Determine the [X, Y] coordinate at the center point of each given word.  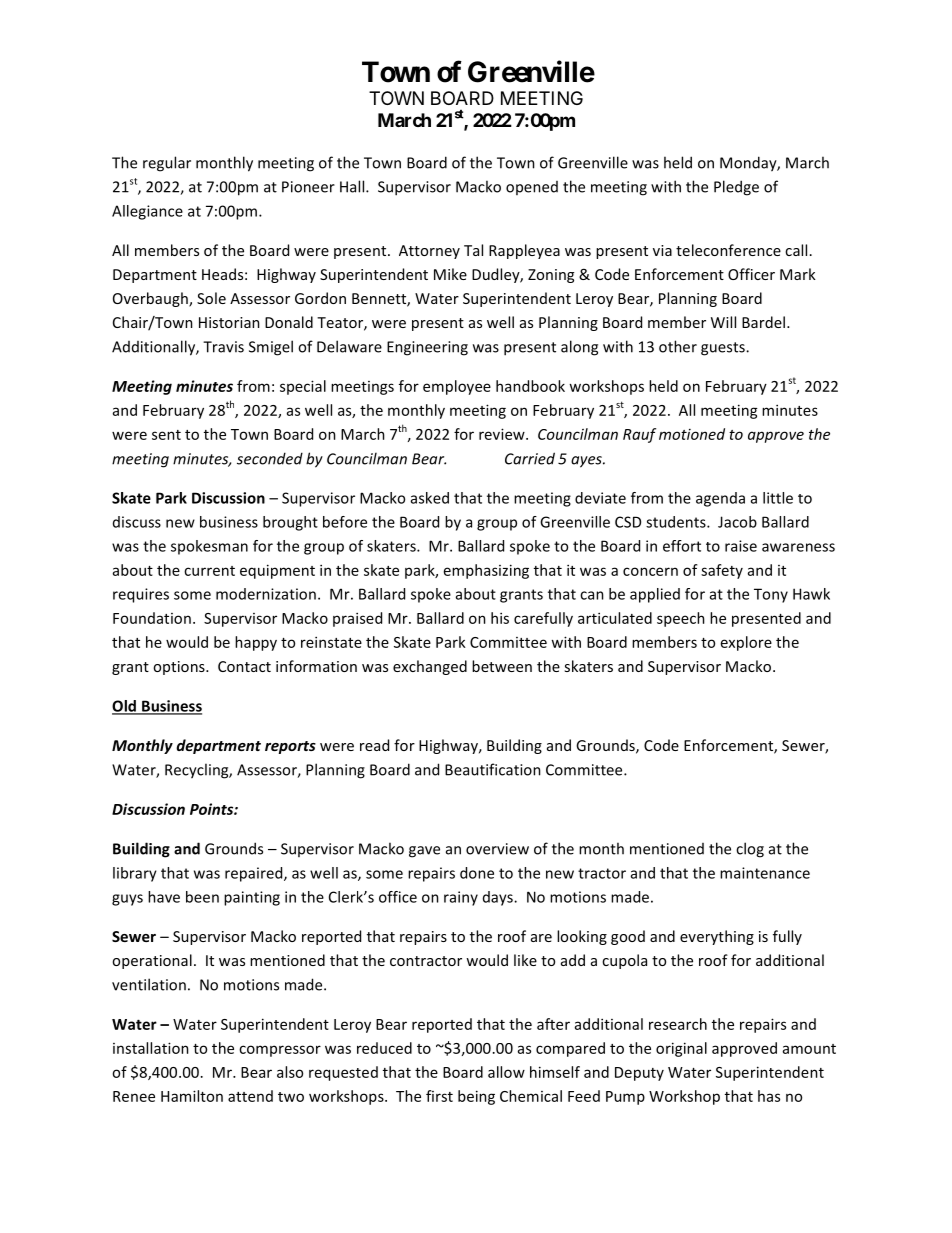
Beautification [493, 769]
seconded [270, 458]
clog [750, 850]
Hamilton [192, 1096]
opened [532, 188]
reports [290, 747]
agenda [720, 499]
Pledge [736, 188]
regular [167, 164]
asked [430, 498]
